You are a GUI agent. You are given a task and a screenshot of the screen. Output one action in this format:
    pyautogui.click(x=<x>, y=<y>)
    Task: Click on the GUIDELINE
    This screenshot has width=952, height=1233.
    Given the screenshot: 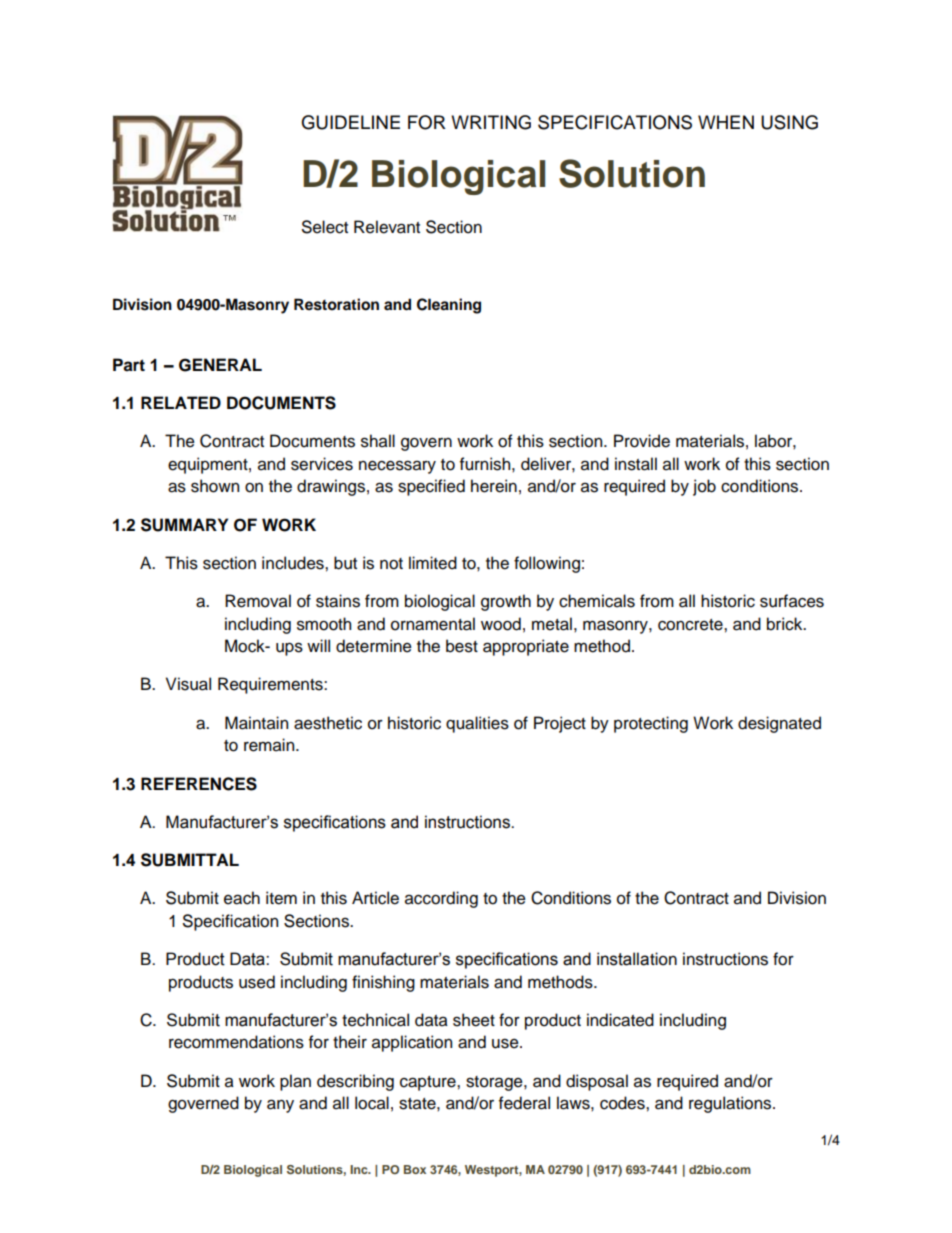 What is the action you would take?
    pyautogui.click(x=350, y=122)
